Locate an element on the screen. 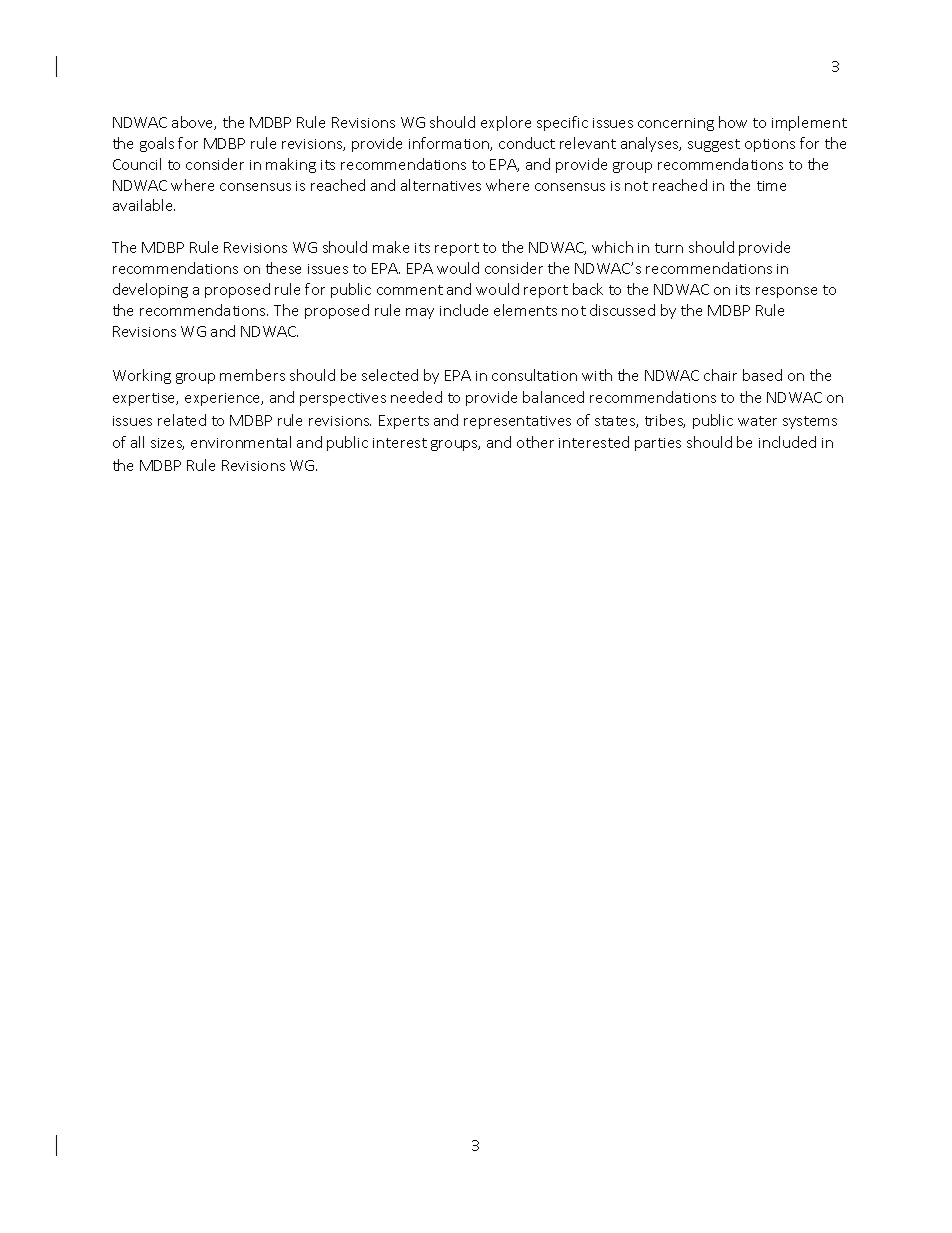 The height and width of the screenshot is (1233, 952). discussed is located at coordinates (622, 310).
